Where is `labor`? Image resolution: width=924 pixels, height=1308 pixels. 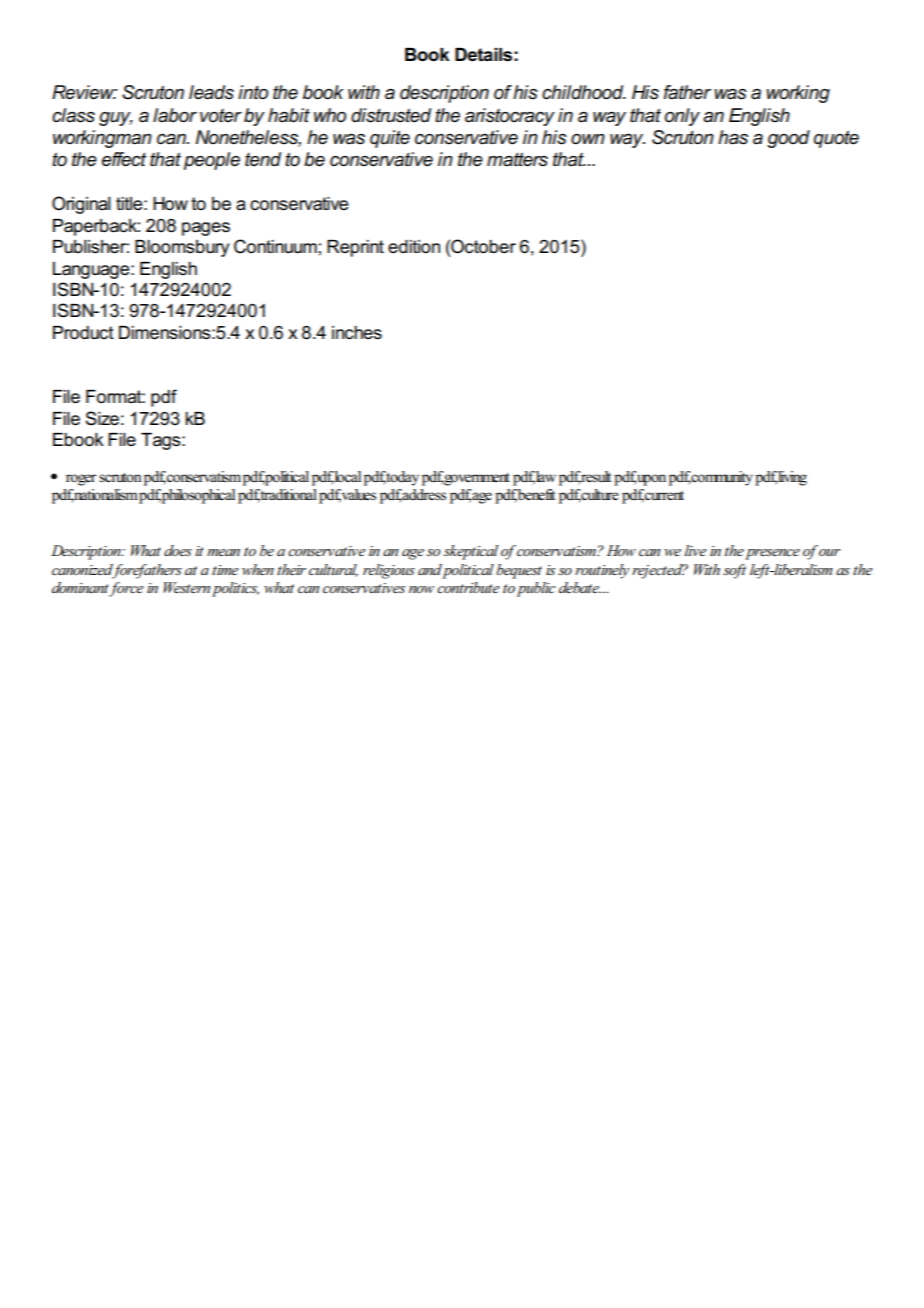 labor is located at coordinates (175, 115).
